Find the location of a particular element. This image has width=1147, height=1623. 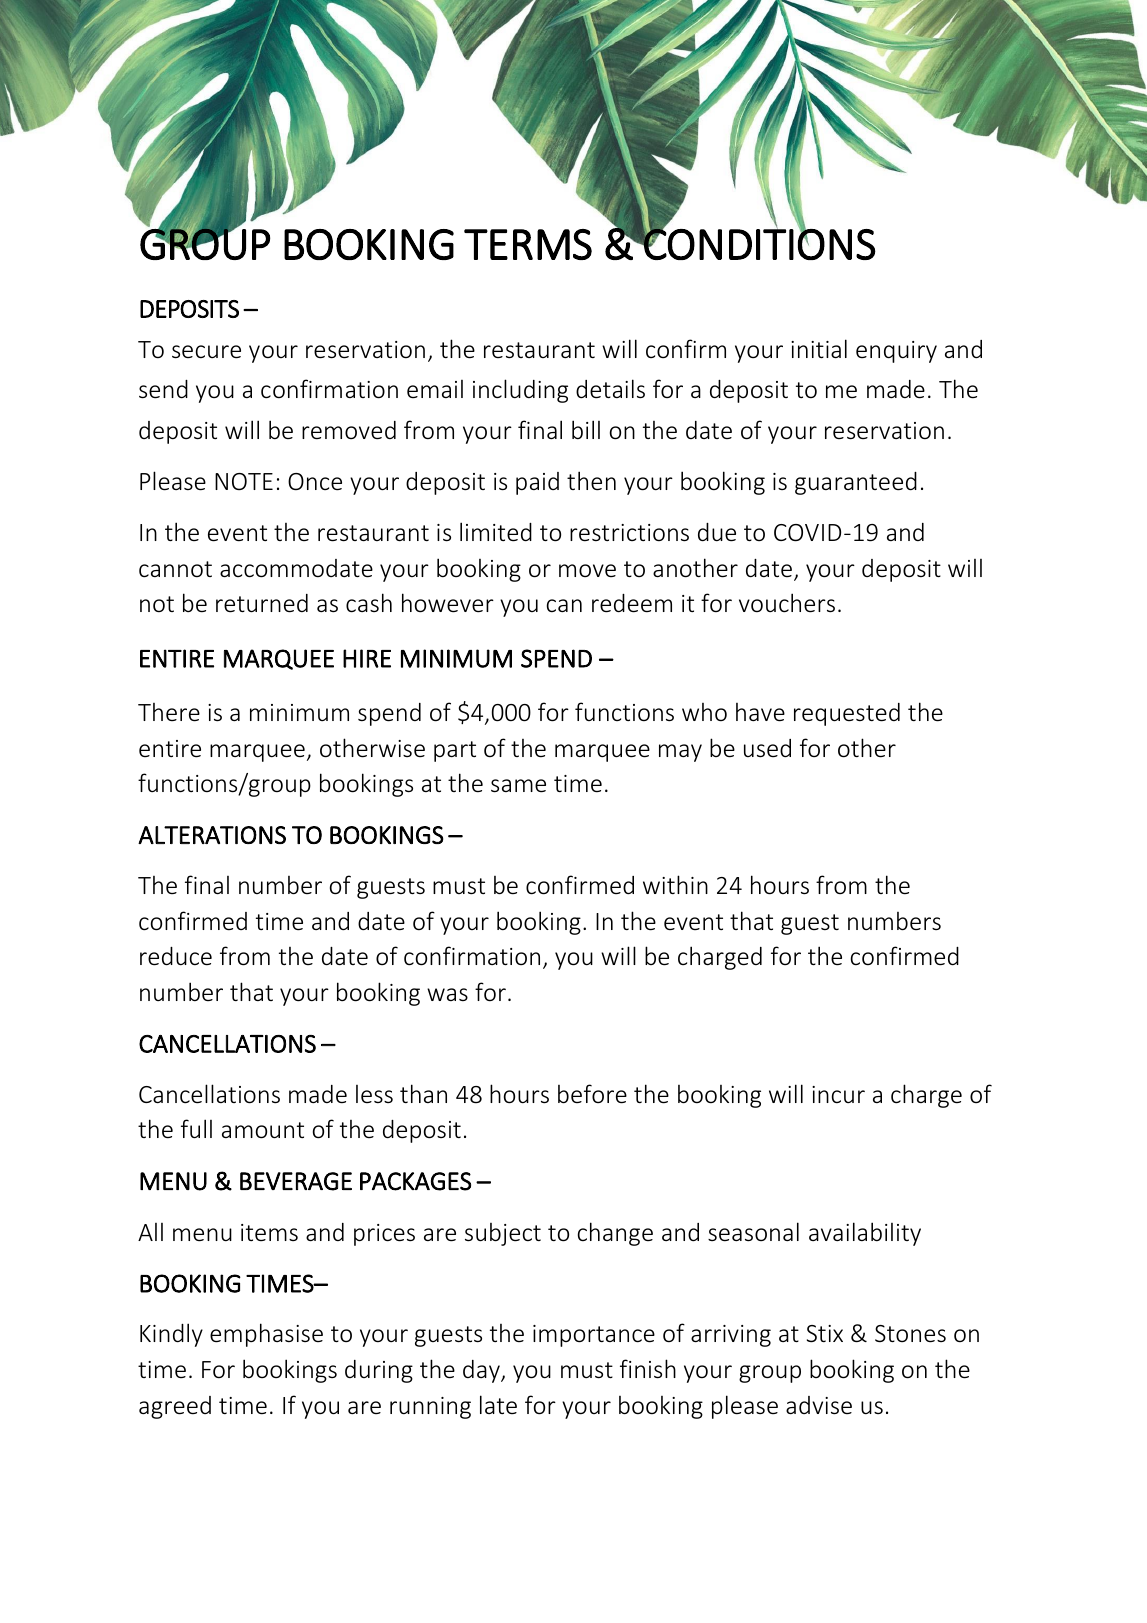

however is located at coordinates (448, 603).
